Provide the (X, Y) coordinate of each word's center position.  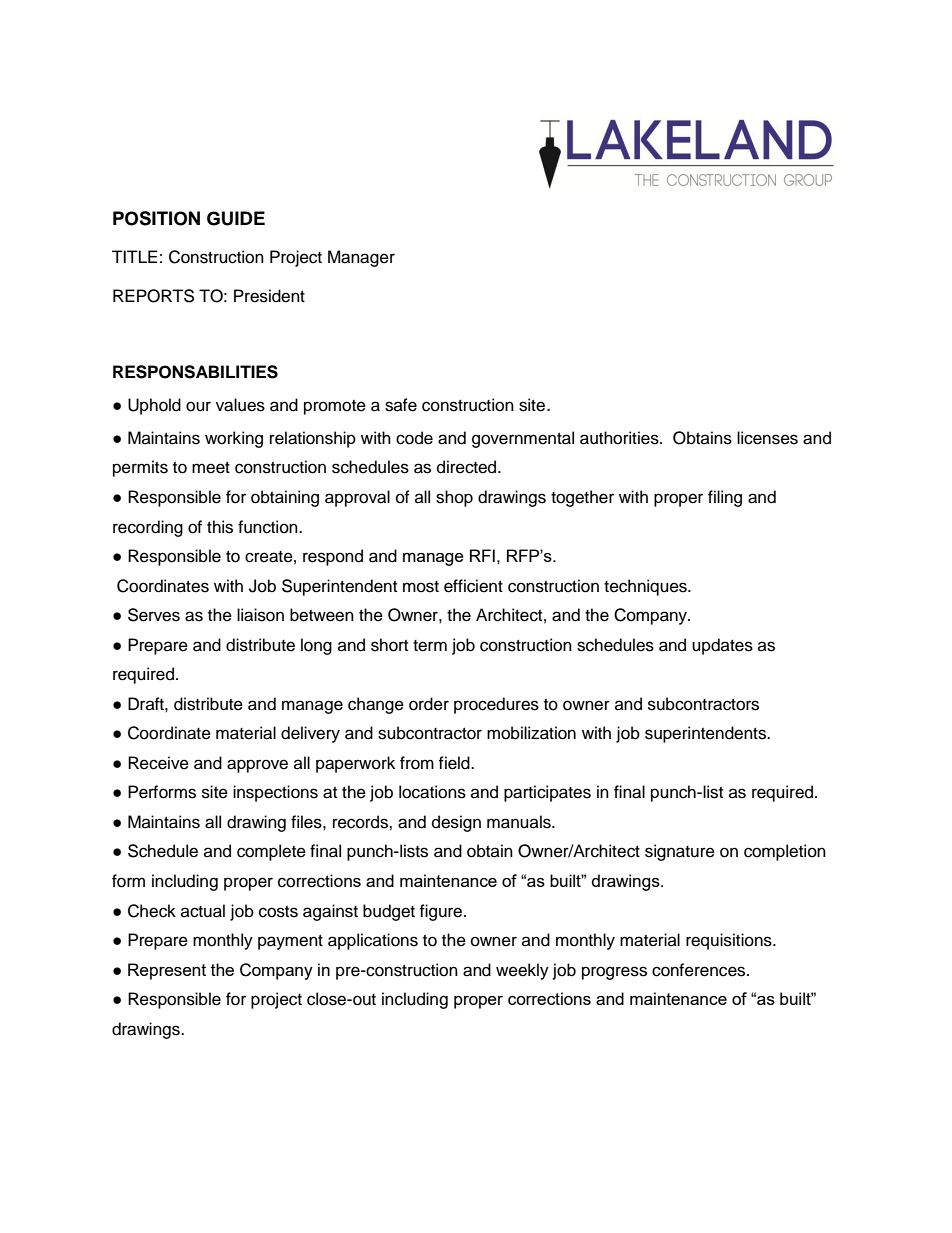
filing (725, 498)
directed (468, 467)
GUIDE (236, 218)
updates (722, 646)
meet (211, 468)
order (429, 704)
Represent (167, 971)
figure (442, 912)
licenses (767, 438)
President (269, 296)
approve (257, 766)
